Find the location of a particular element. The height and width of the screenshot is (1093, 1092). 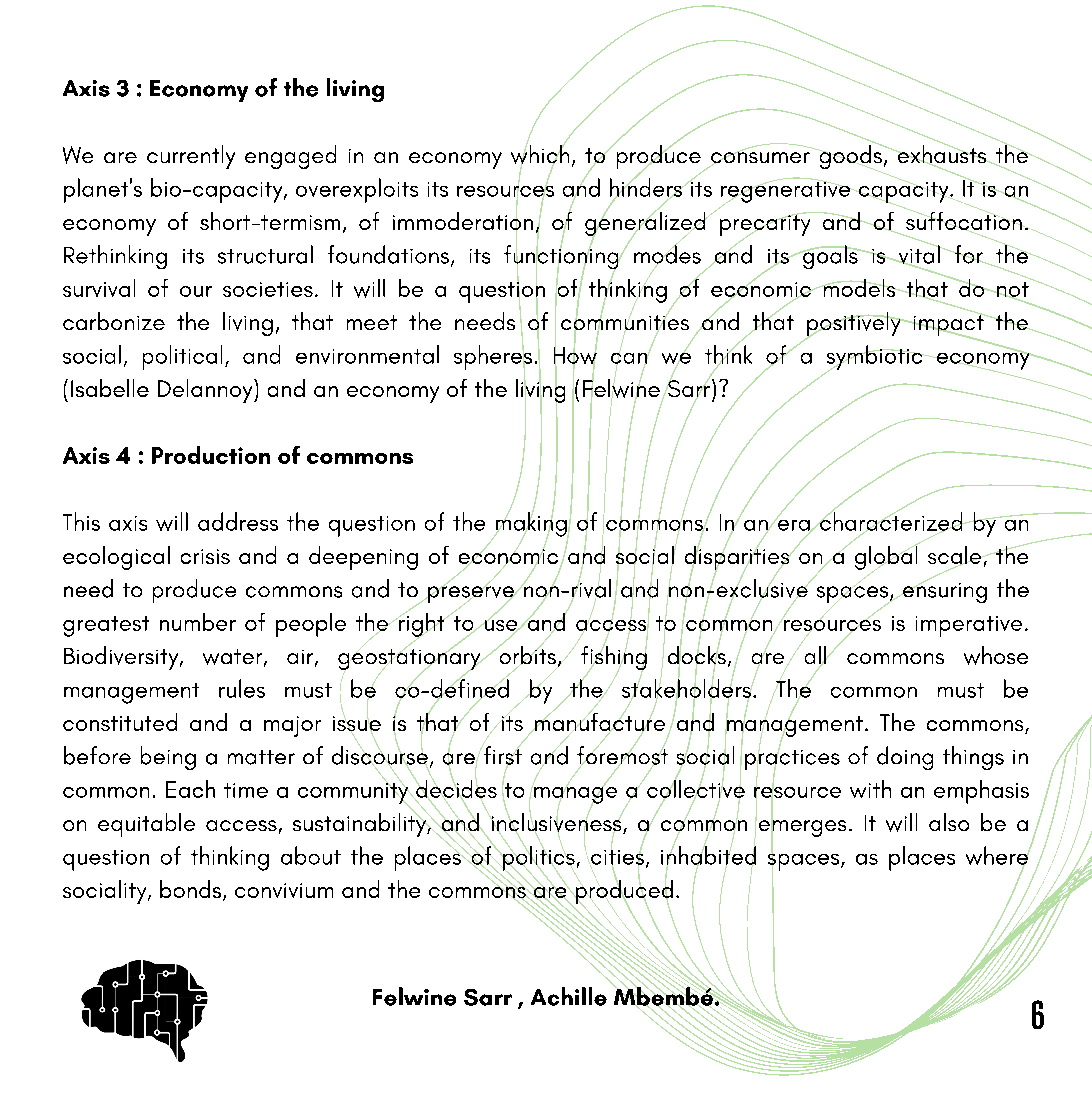

inhabited is located at coordinates (708, 855).
